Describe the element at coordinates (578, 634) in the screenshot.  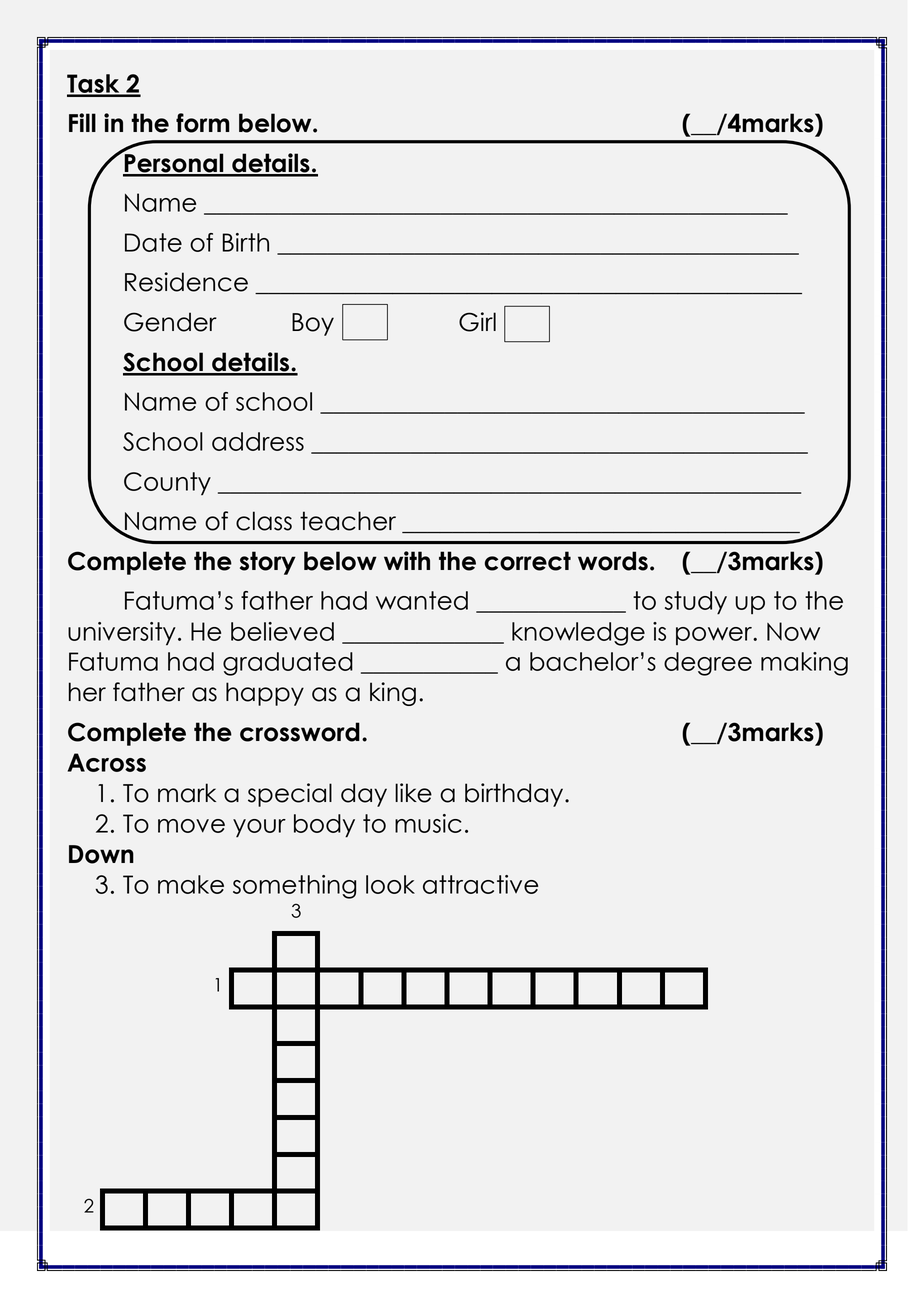
I see `knowledge` at that location.
